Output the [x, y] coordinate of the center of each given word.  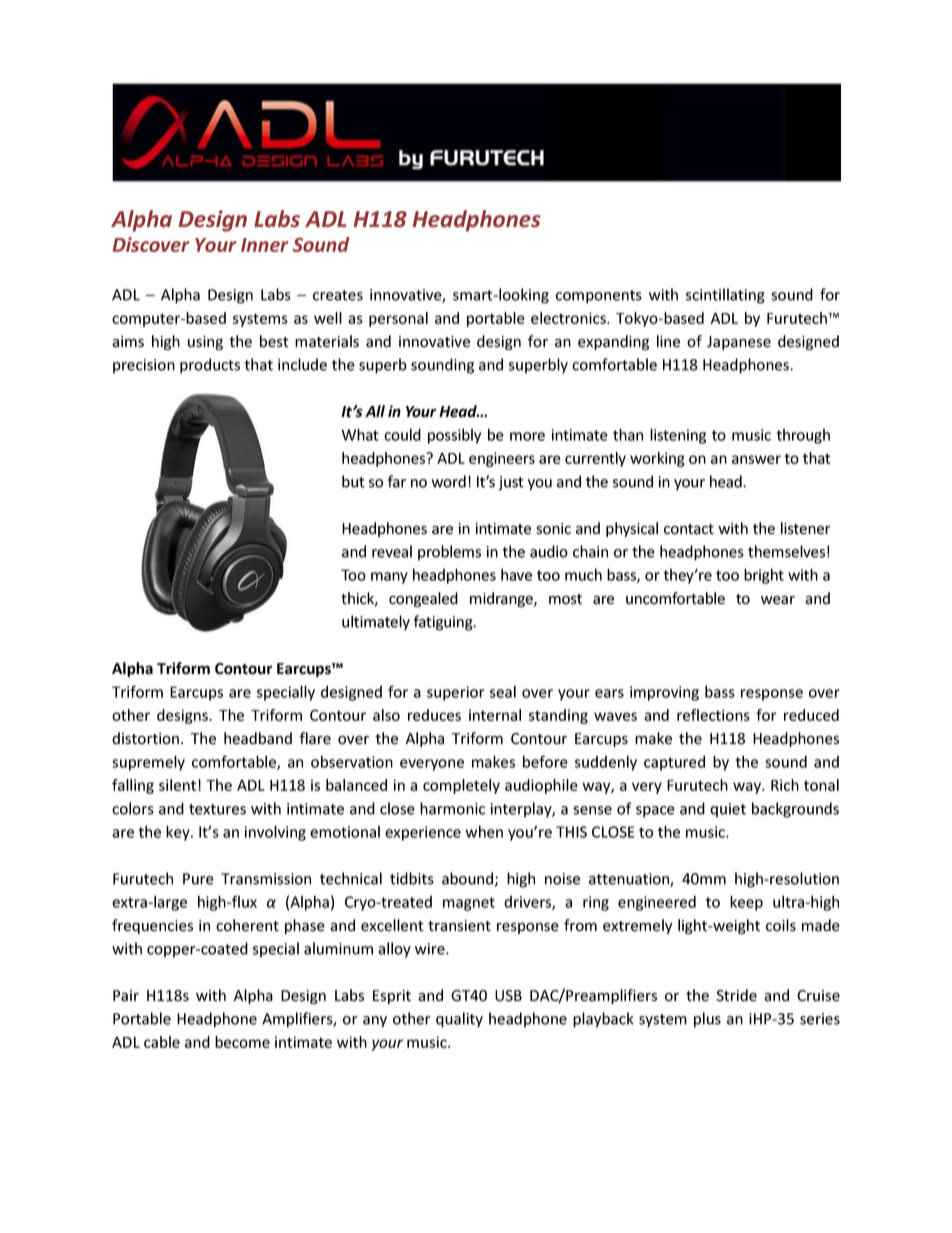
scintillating [725, 296]
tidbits [412, 878]
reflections [713, 715]
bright [764, 576]
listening [678, 436]
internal [495, 715]
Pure [198, 879]
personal [398, 319]
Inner [264, 245]
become [242, 1042]
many [389, 578]
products [210, 366]
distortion [145, 738]
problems [449, 553]
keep [746, 903]
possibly [454, 436]
